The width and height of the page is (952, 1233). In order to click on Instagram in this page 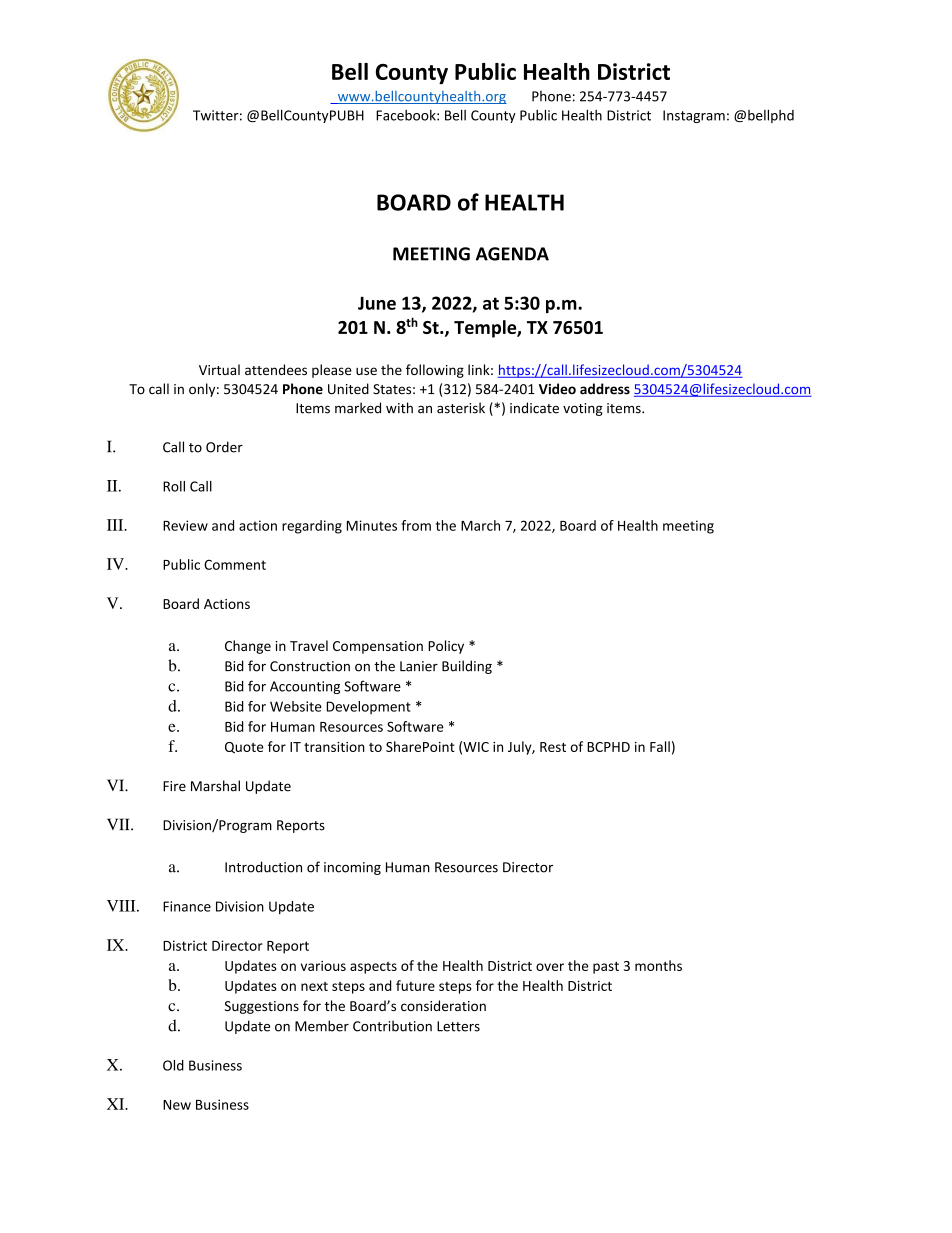, I will do `click(694, 116)`.
